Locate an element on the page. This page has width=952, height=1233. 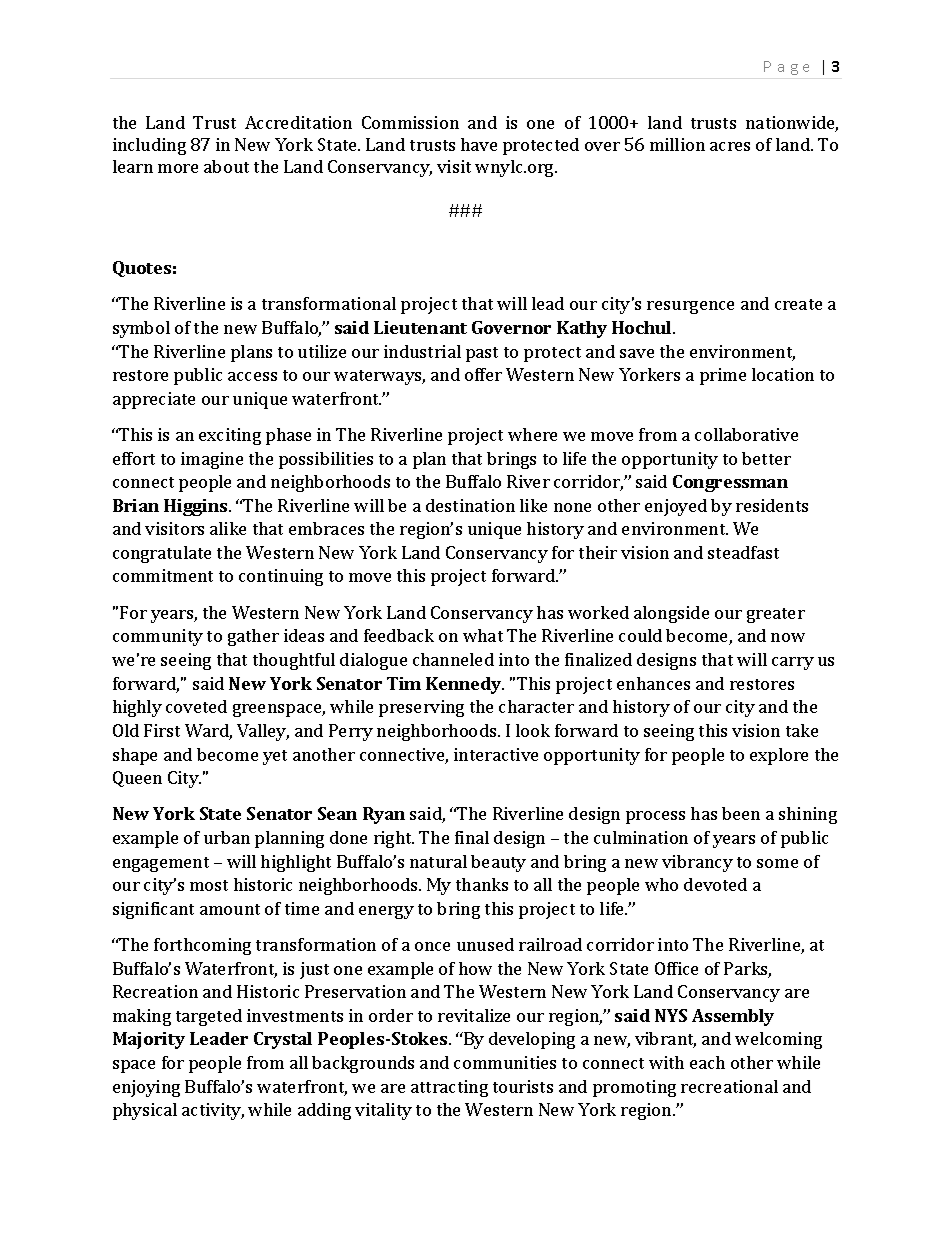
gather is located at coordinates (253, 637).
